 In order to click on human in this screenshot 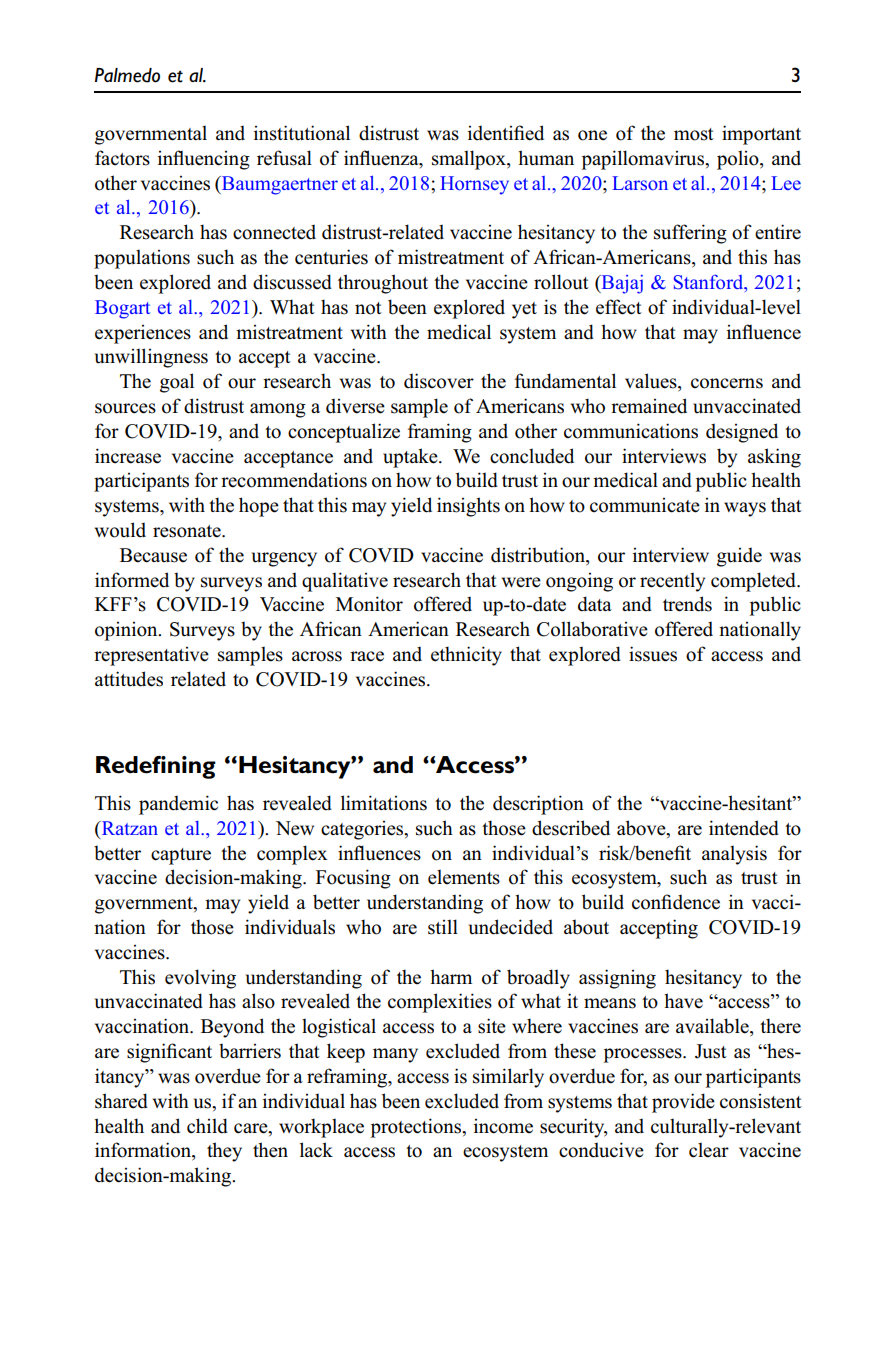, I will do `click(546, 158)`.
